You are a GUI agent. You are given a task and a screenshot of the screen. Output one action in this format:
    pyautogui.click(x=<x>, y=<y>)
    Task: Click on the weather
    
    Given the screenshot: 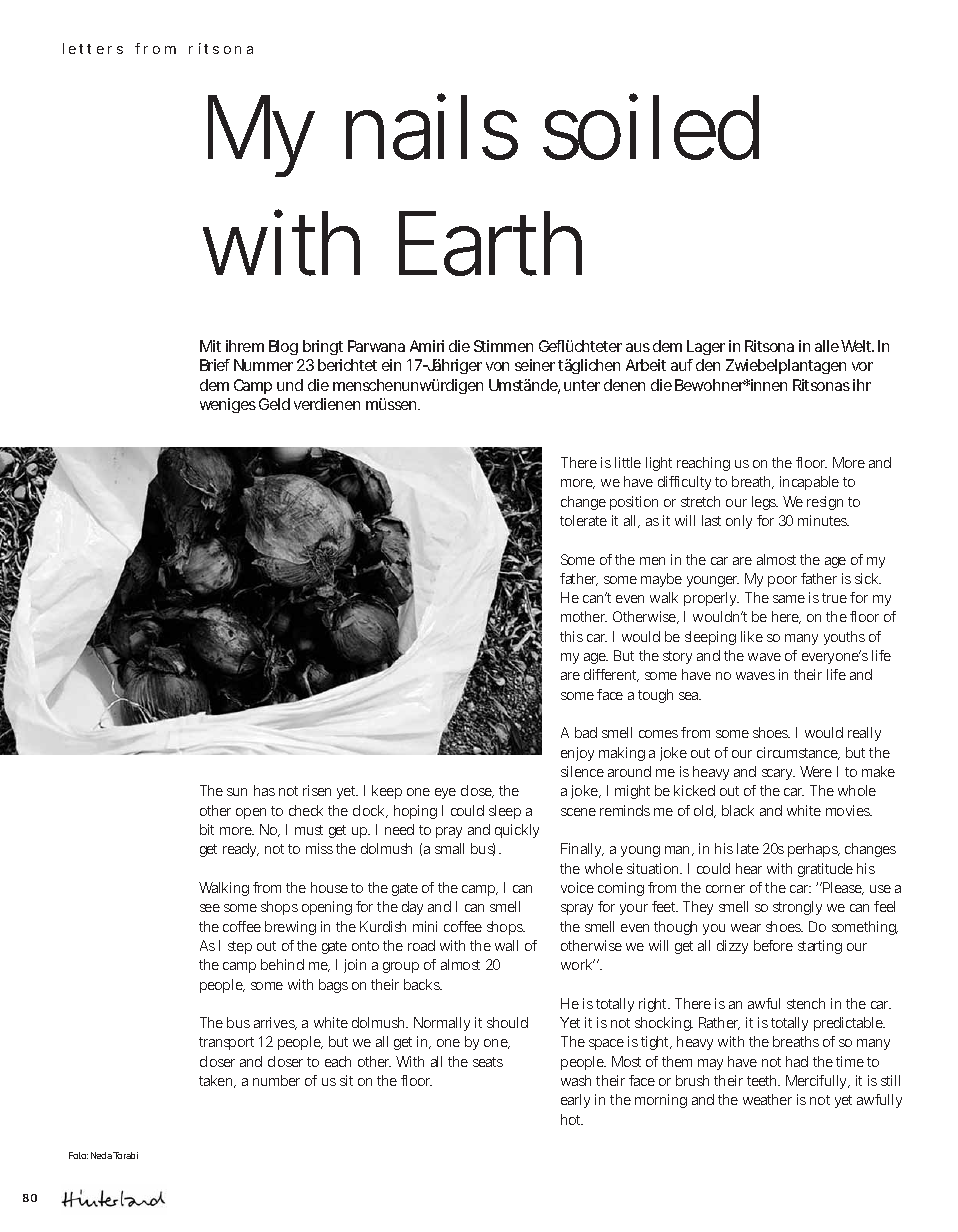 What is the action you would take?
    pyautogui.click(x=767, y=1099)
